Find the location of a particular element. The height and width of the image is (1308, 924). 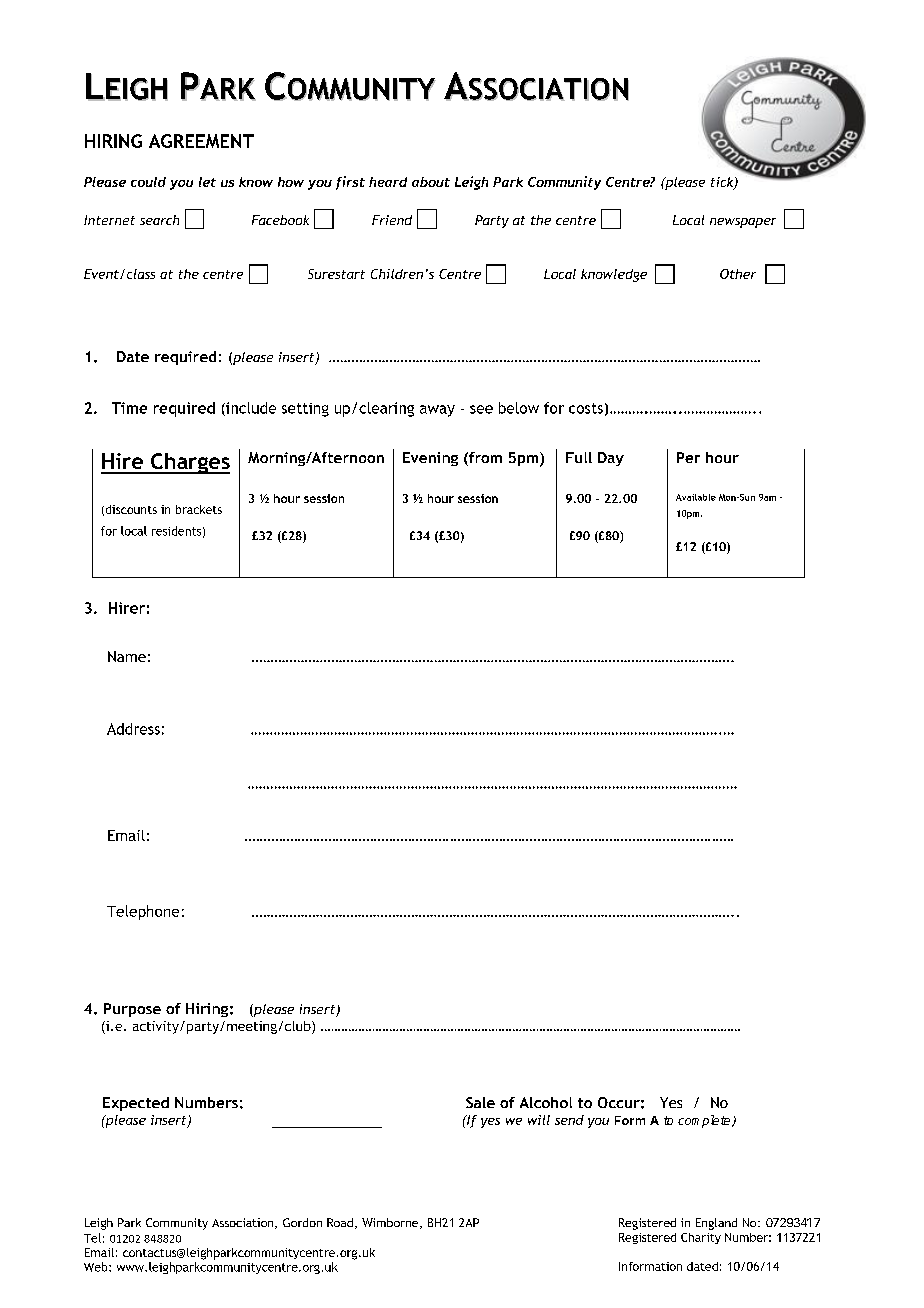

could is located at coordinates (148, 182).
